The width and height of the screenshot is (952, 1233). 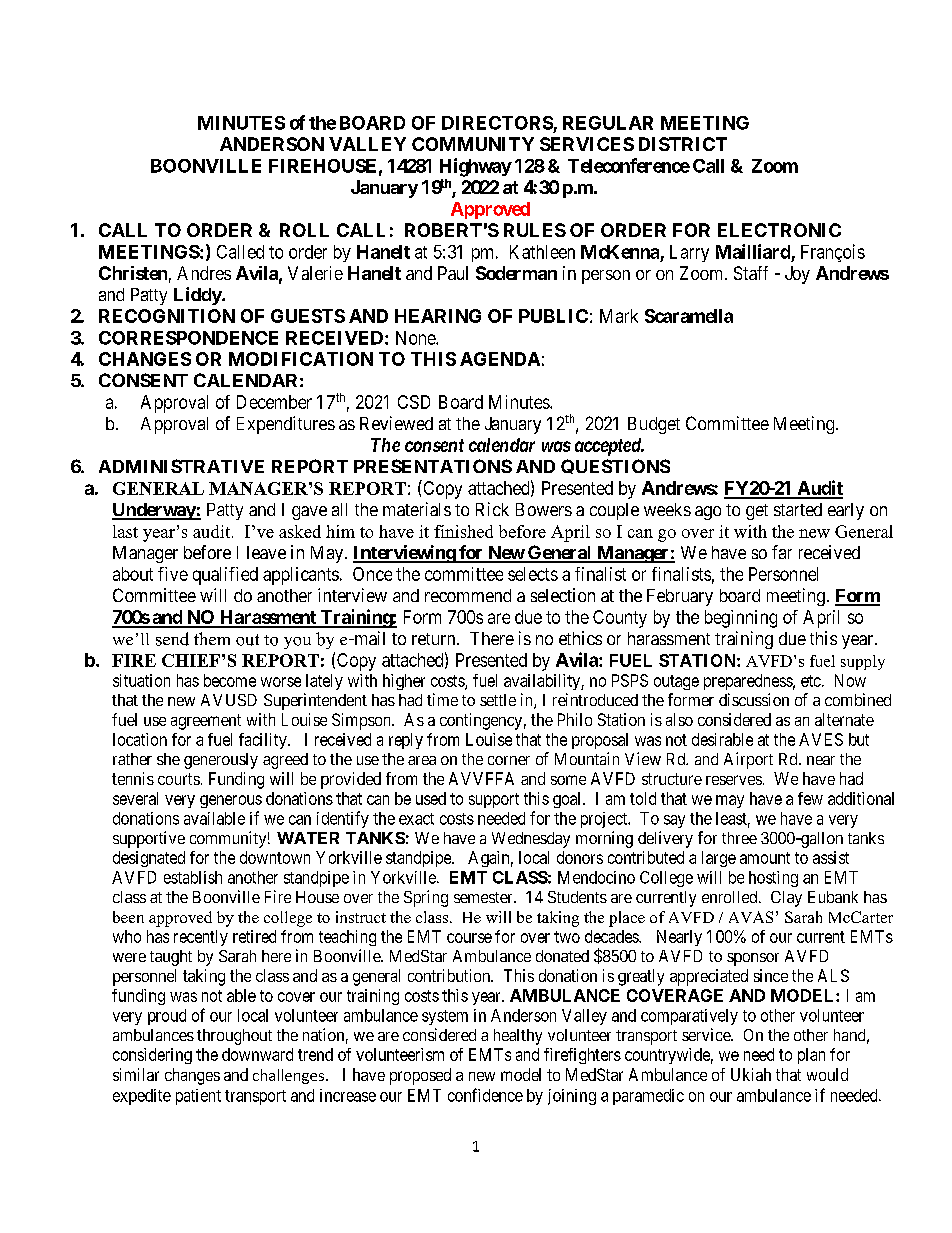 I want to click on started, so click(x=798, y=509).
